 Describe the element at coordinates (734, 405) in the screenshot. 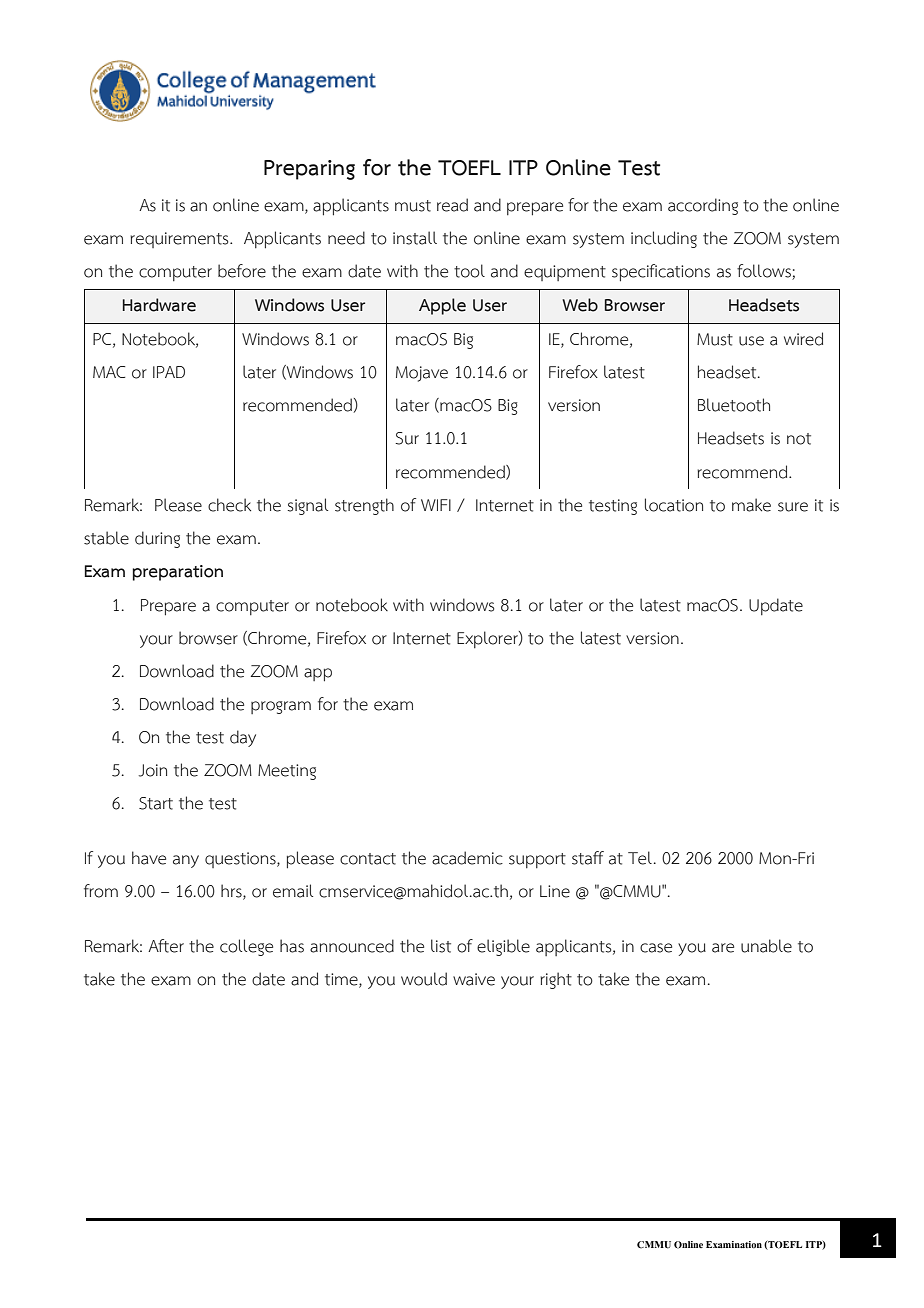

I see `Bluetooth` at that location.
